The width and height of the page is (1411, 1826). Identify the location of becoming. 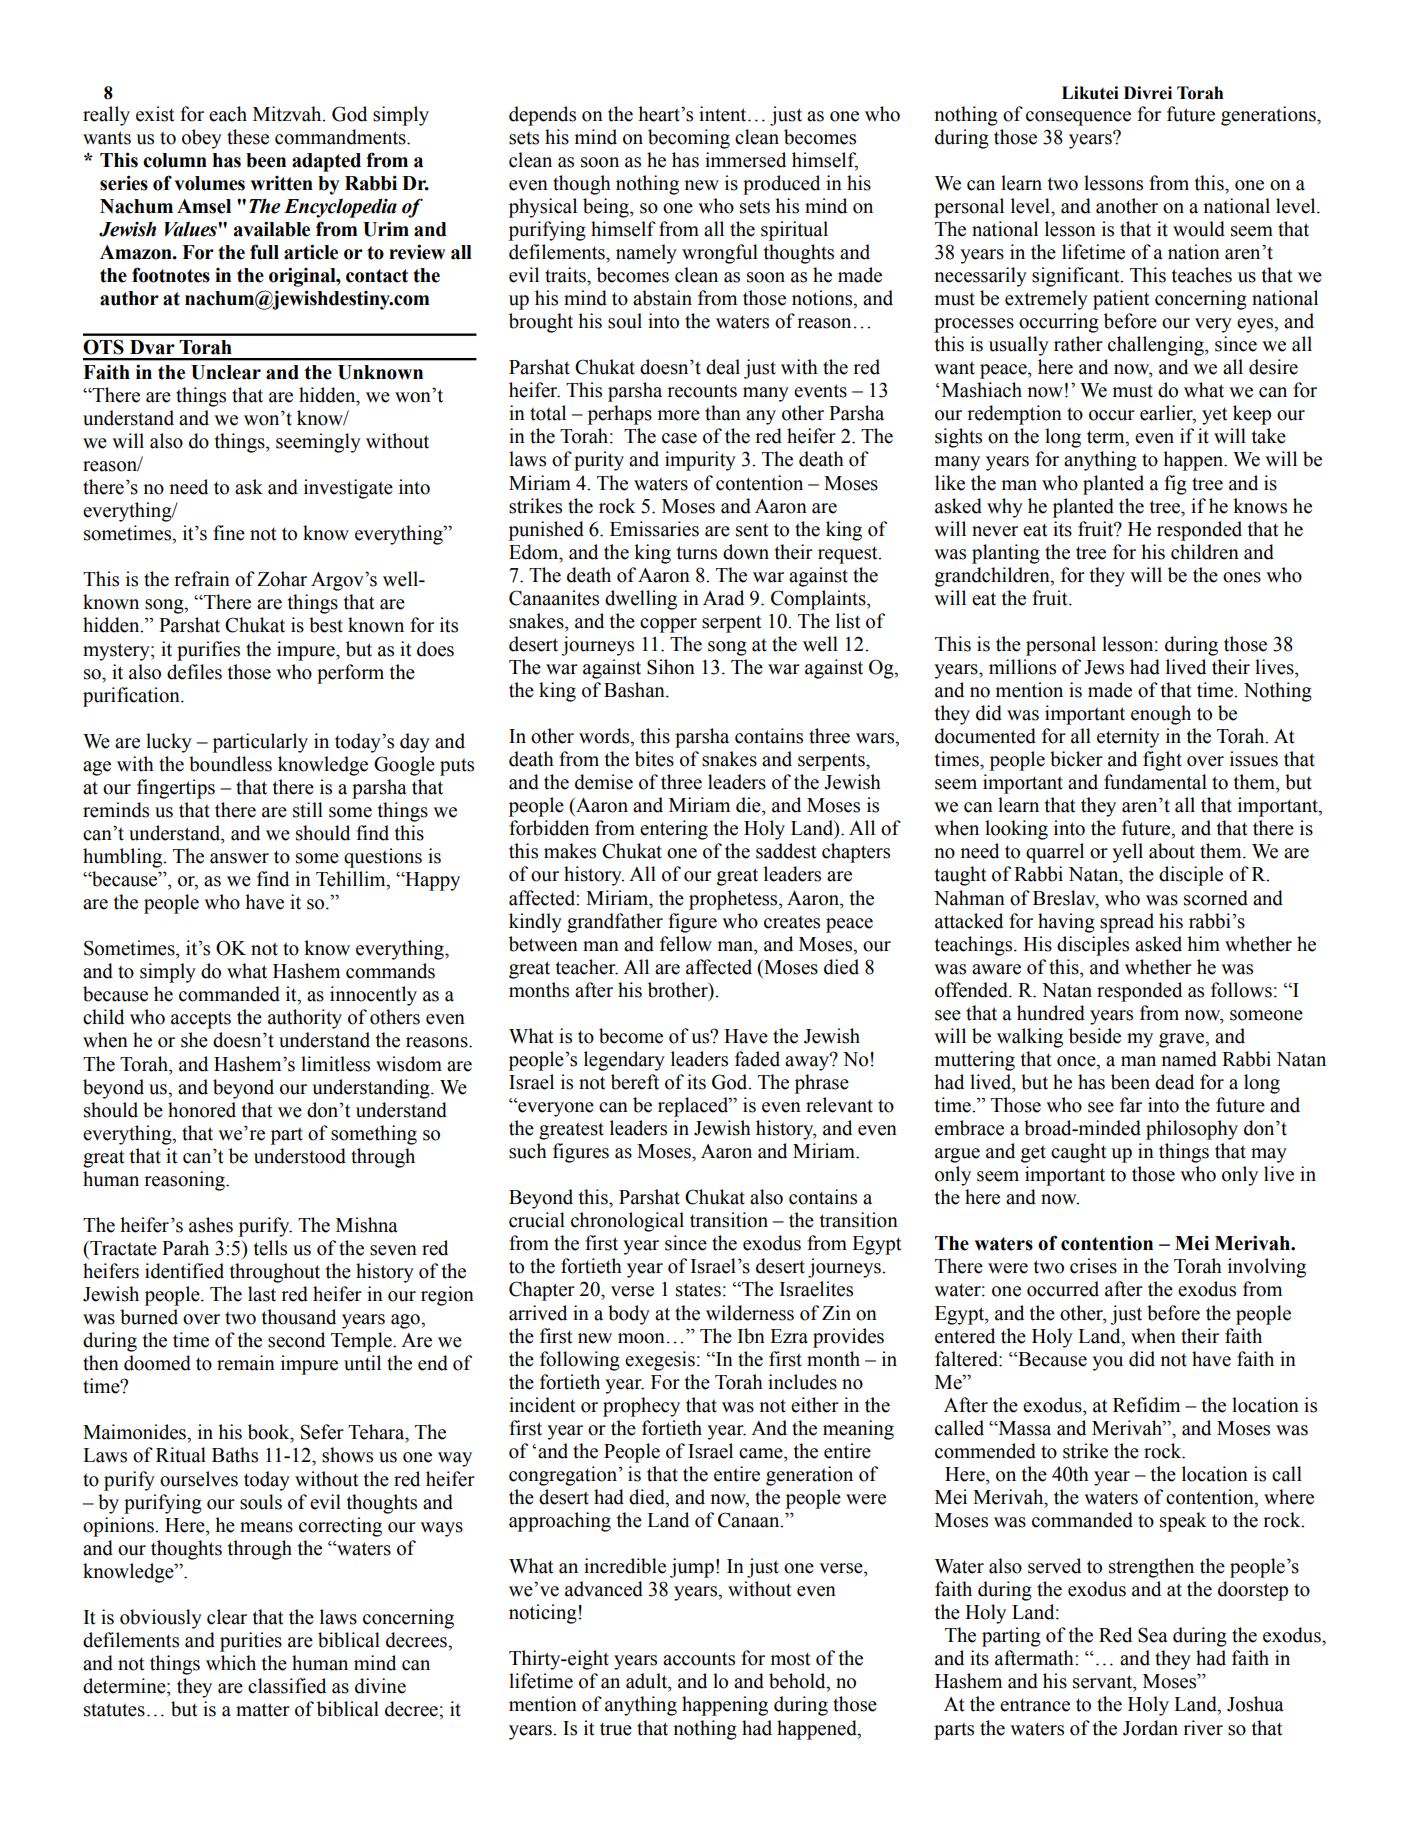
(689, 139).
